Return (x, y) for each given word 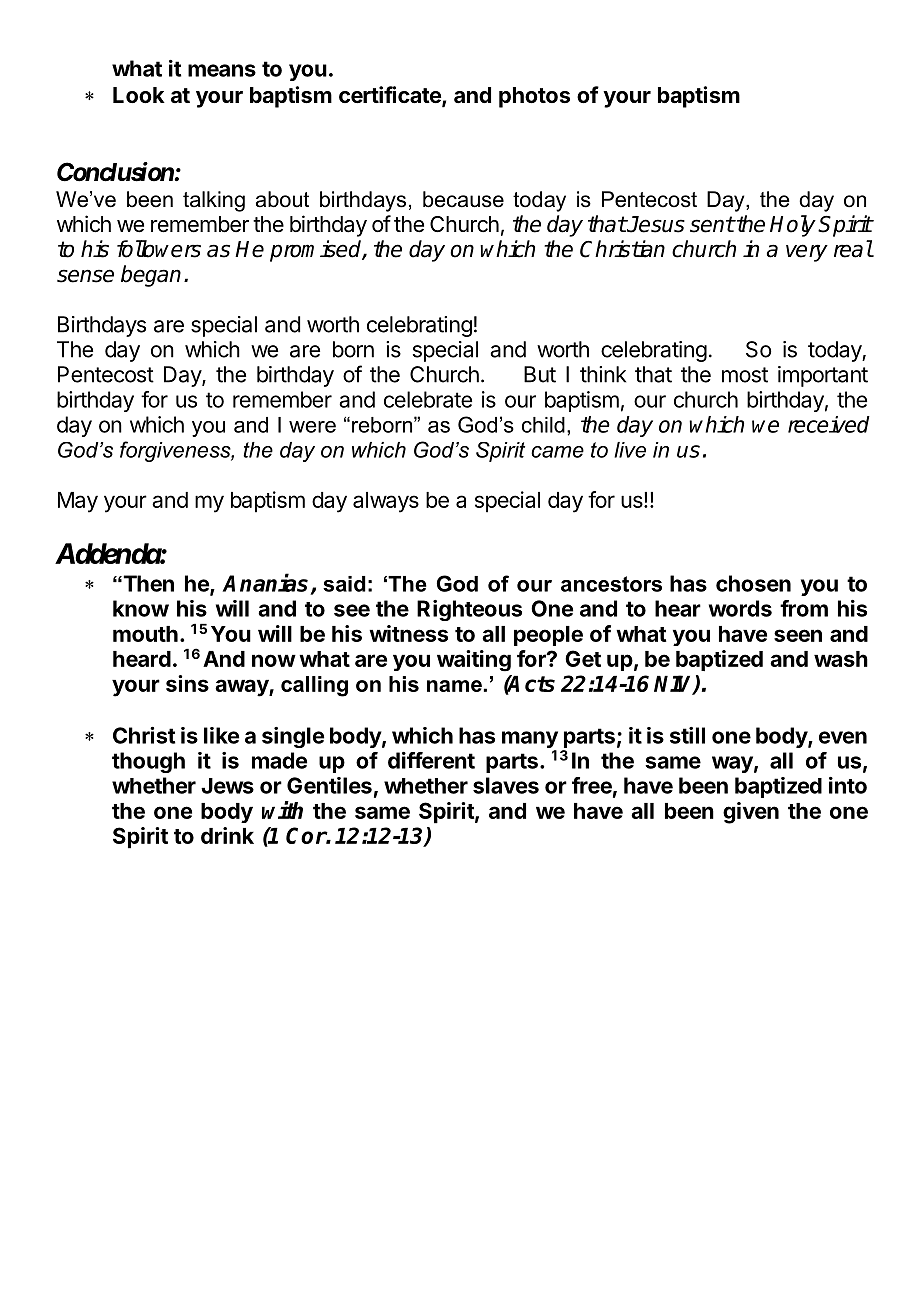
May (78, 502)
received (829, 424)
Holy (793, 226)
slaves (506, 785)
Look (139, 95)
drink (227, 835)
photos (534, 97)
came (557, 452)
